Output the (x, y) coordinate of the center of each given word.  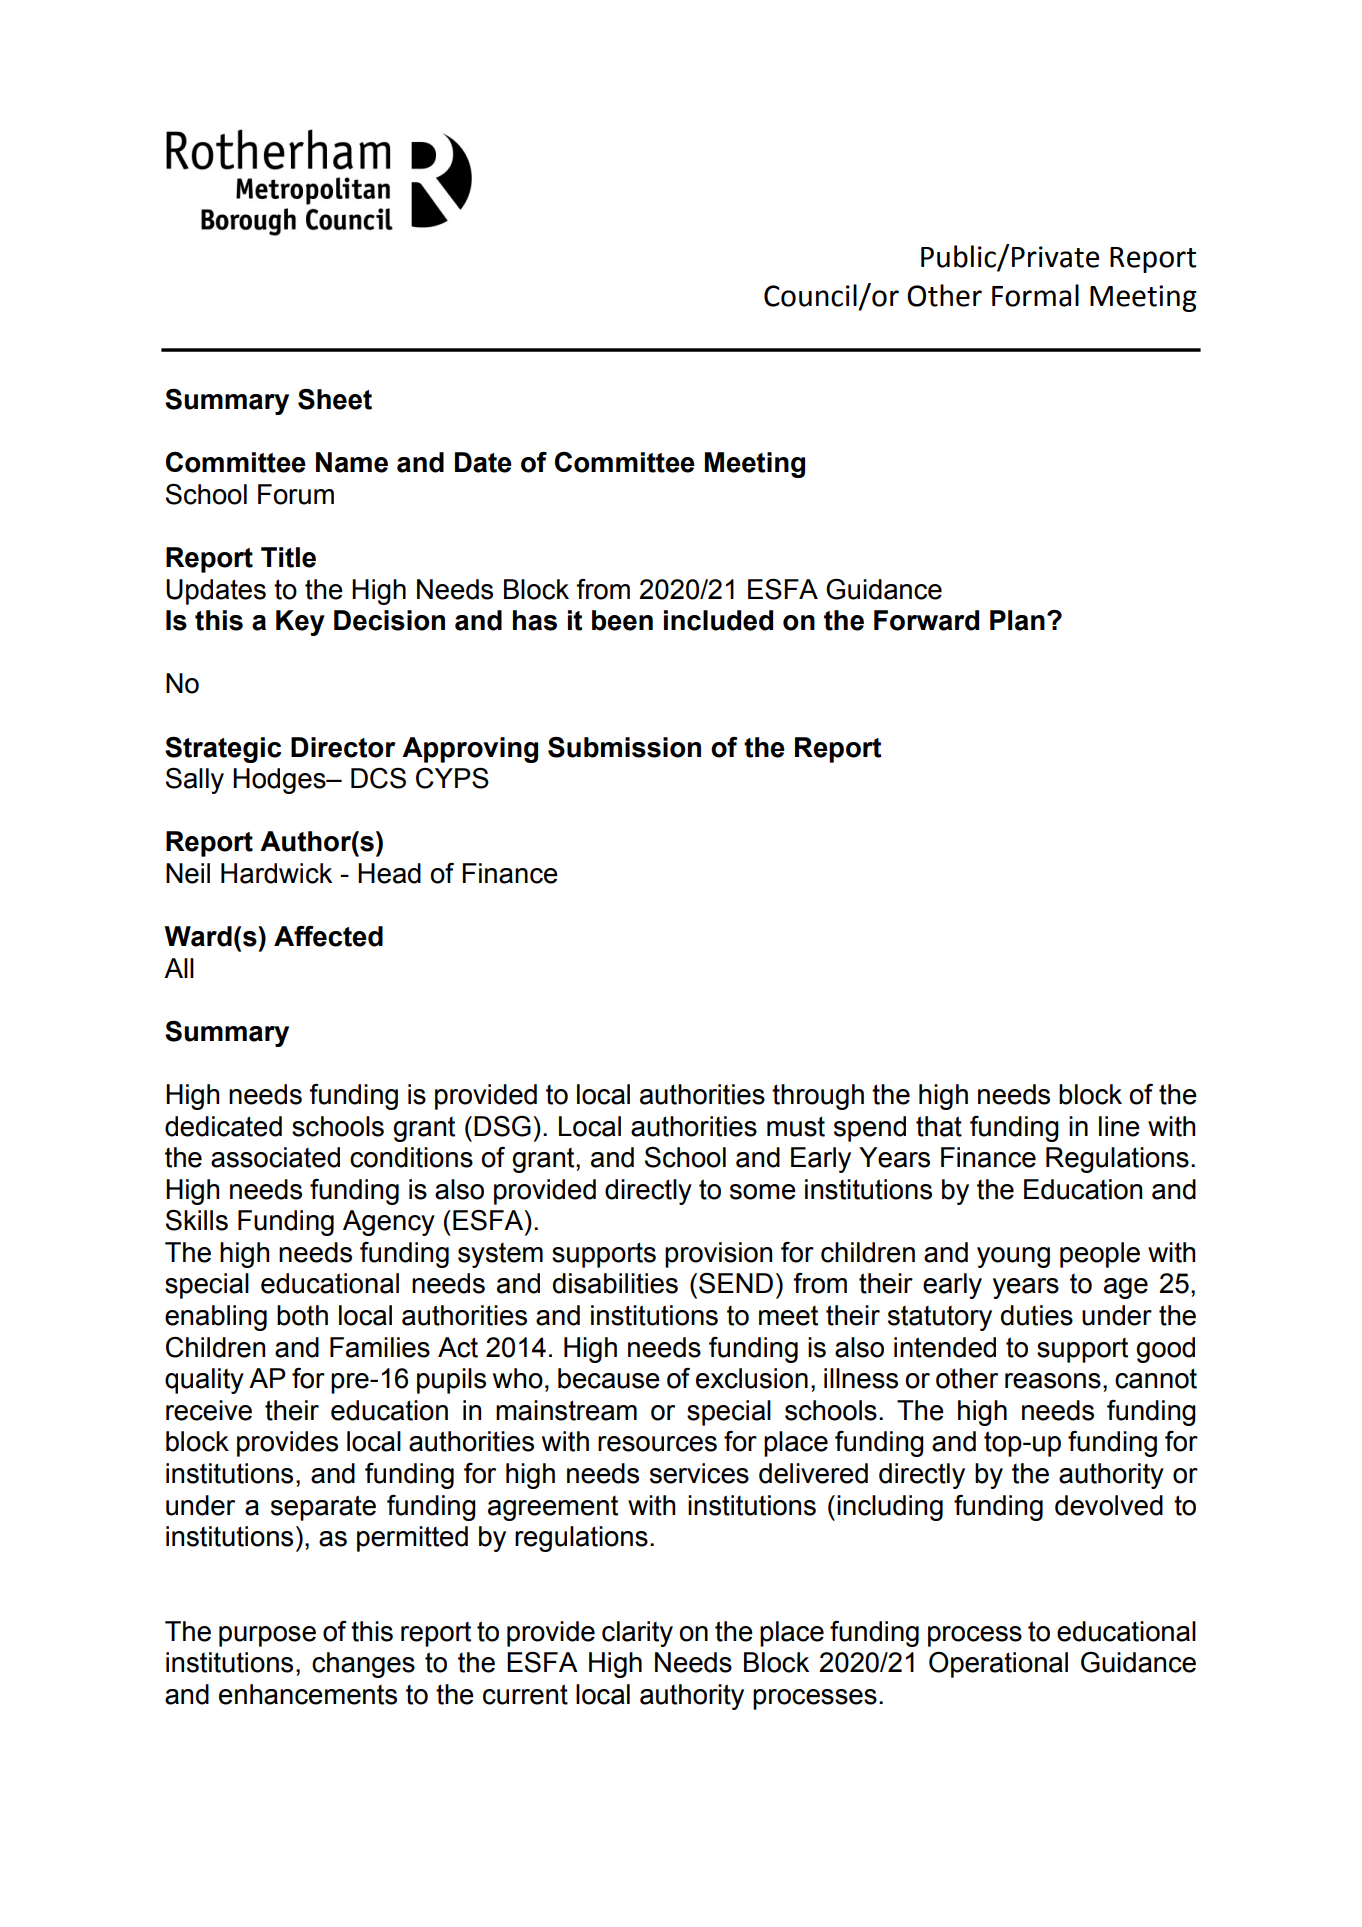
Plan (1017, 620)
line (1119, 1126)
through (818, 1097)
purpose (267, 1636)
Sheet (335, 399)
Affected (328, 936)
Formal (1035, 295)
